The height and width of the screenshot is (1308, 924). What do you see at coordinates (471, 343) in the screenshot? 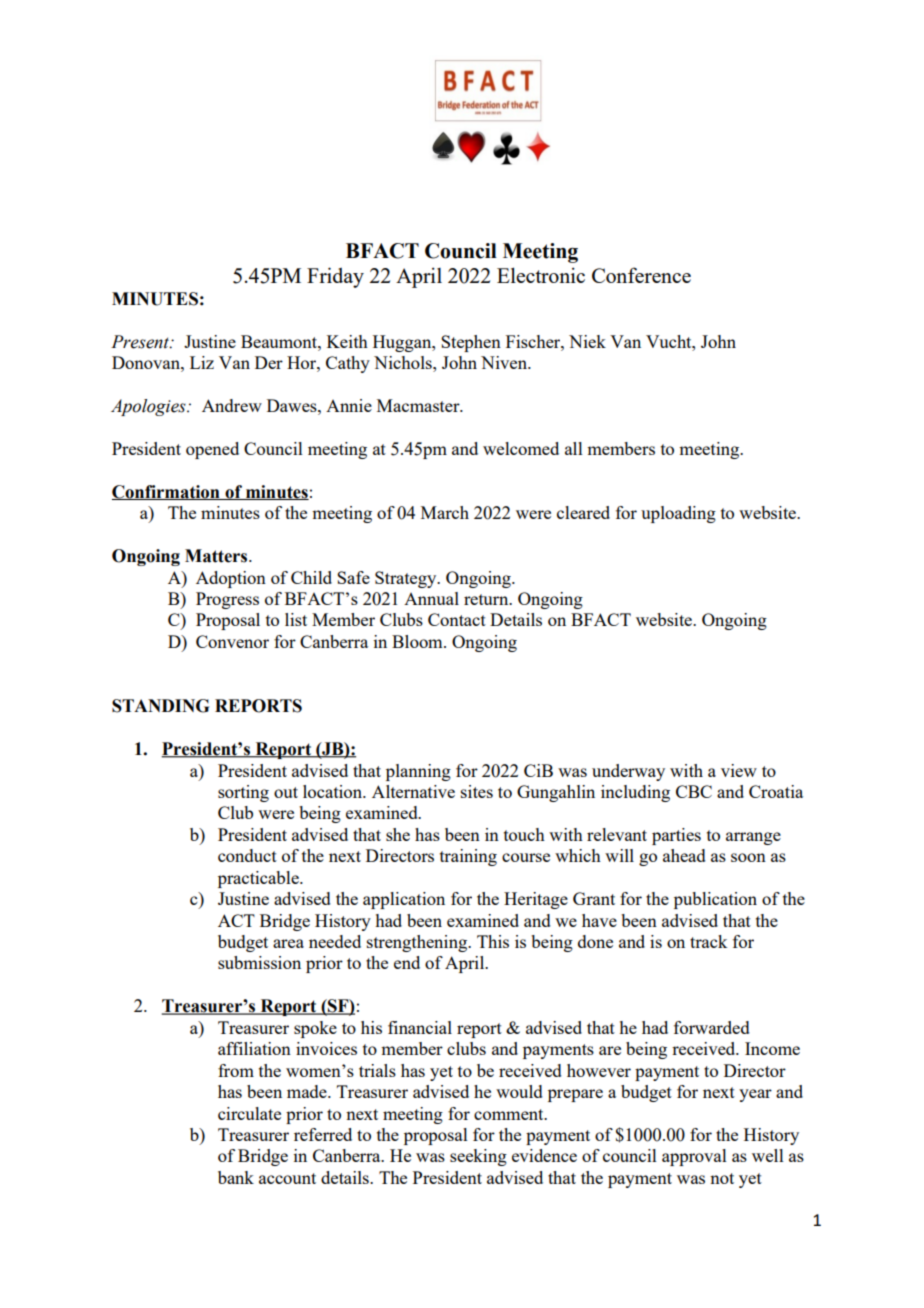
I see `Stephen` at bounding box center [471, 343].
